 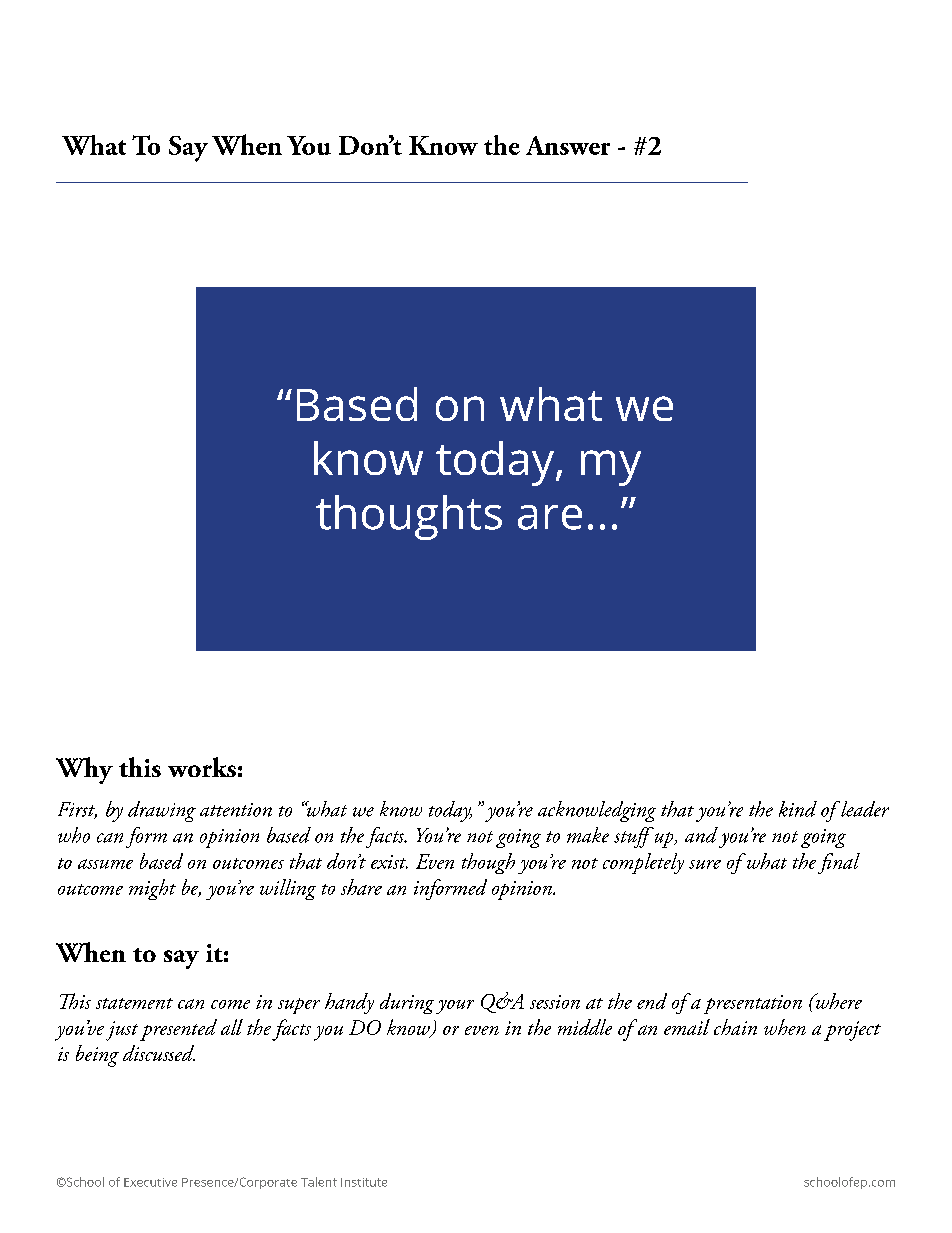 I want to click on make, so click(x=588, y=835).
